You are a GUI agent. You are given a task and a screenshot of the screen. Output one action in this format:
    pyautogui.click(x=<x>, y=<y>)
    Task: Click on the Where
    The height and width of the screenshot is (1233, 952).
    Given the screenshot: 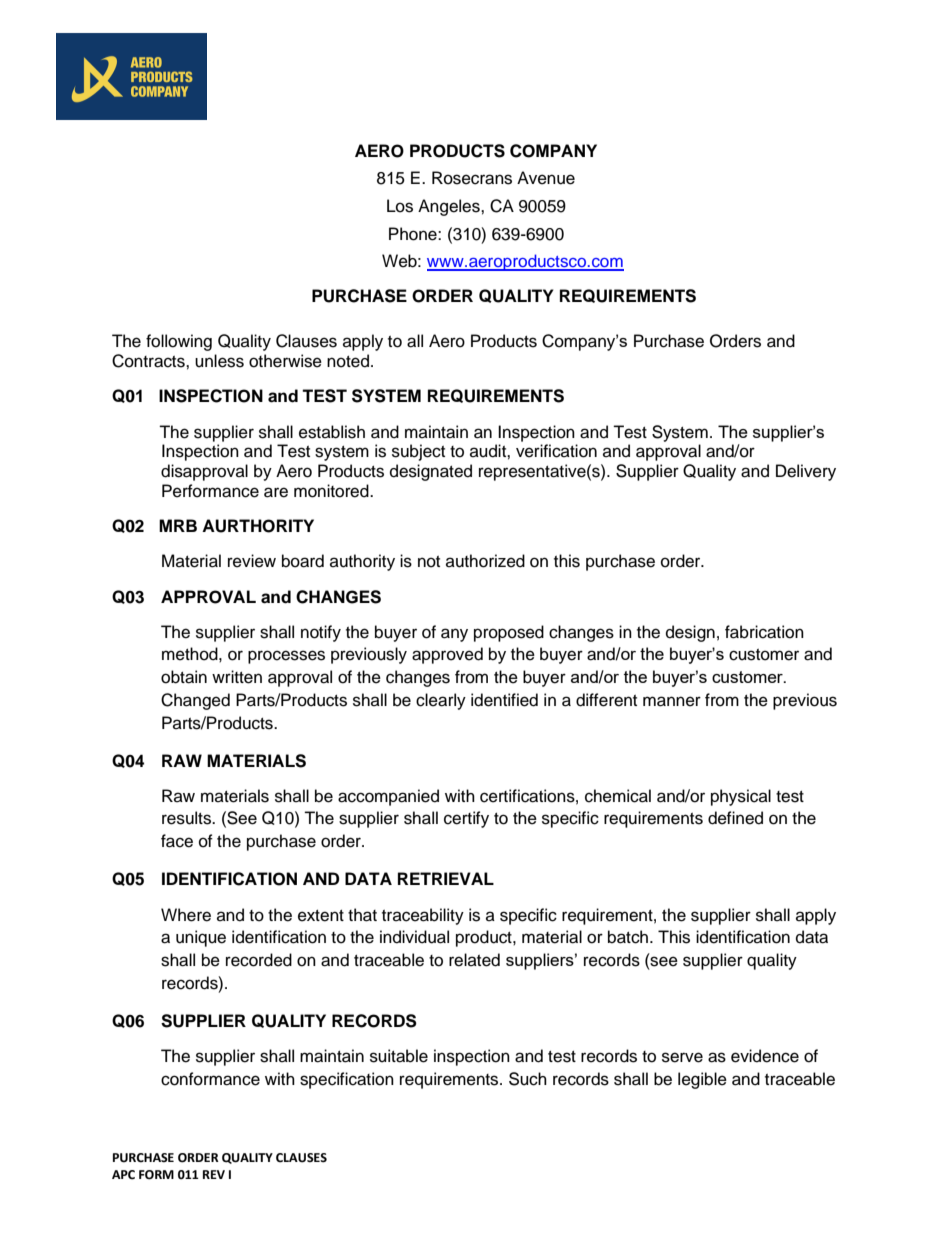 What is the action you would take?
    pyautogui.click(x=186, y=915)
